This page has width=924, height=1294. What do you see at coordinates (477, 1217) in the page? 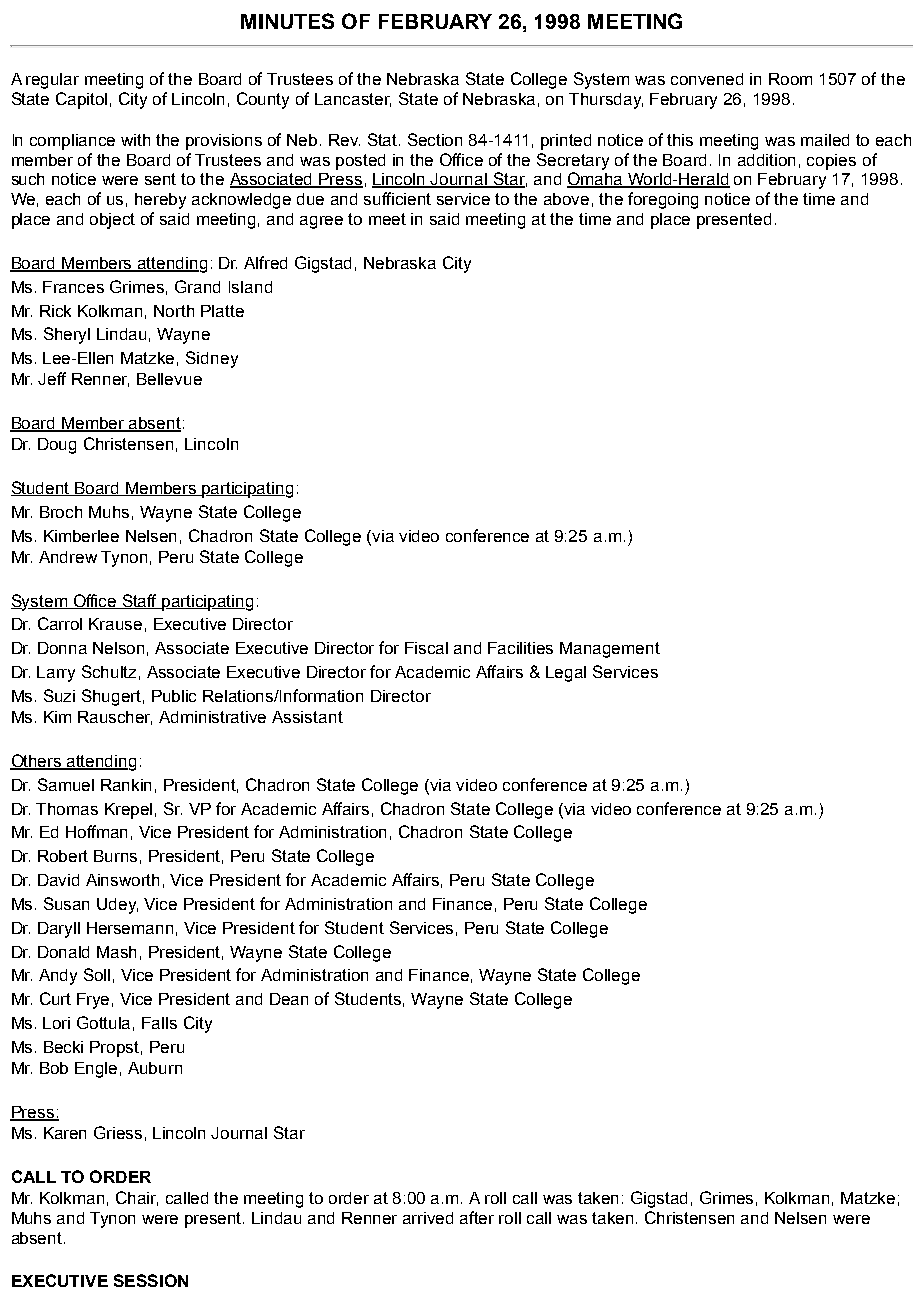
I see `after` at bounding box center [477, 1217].
